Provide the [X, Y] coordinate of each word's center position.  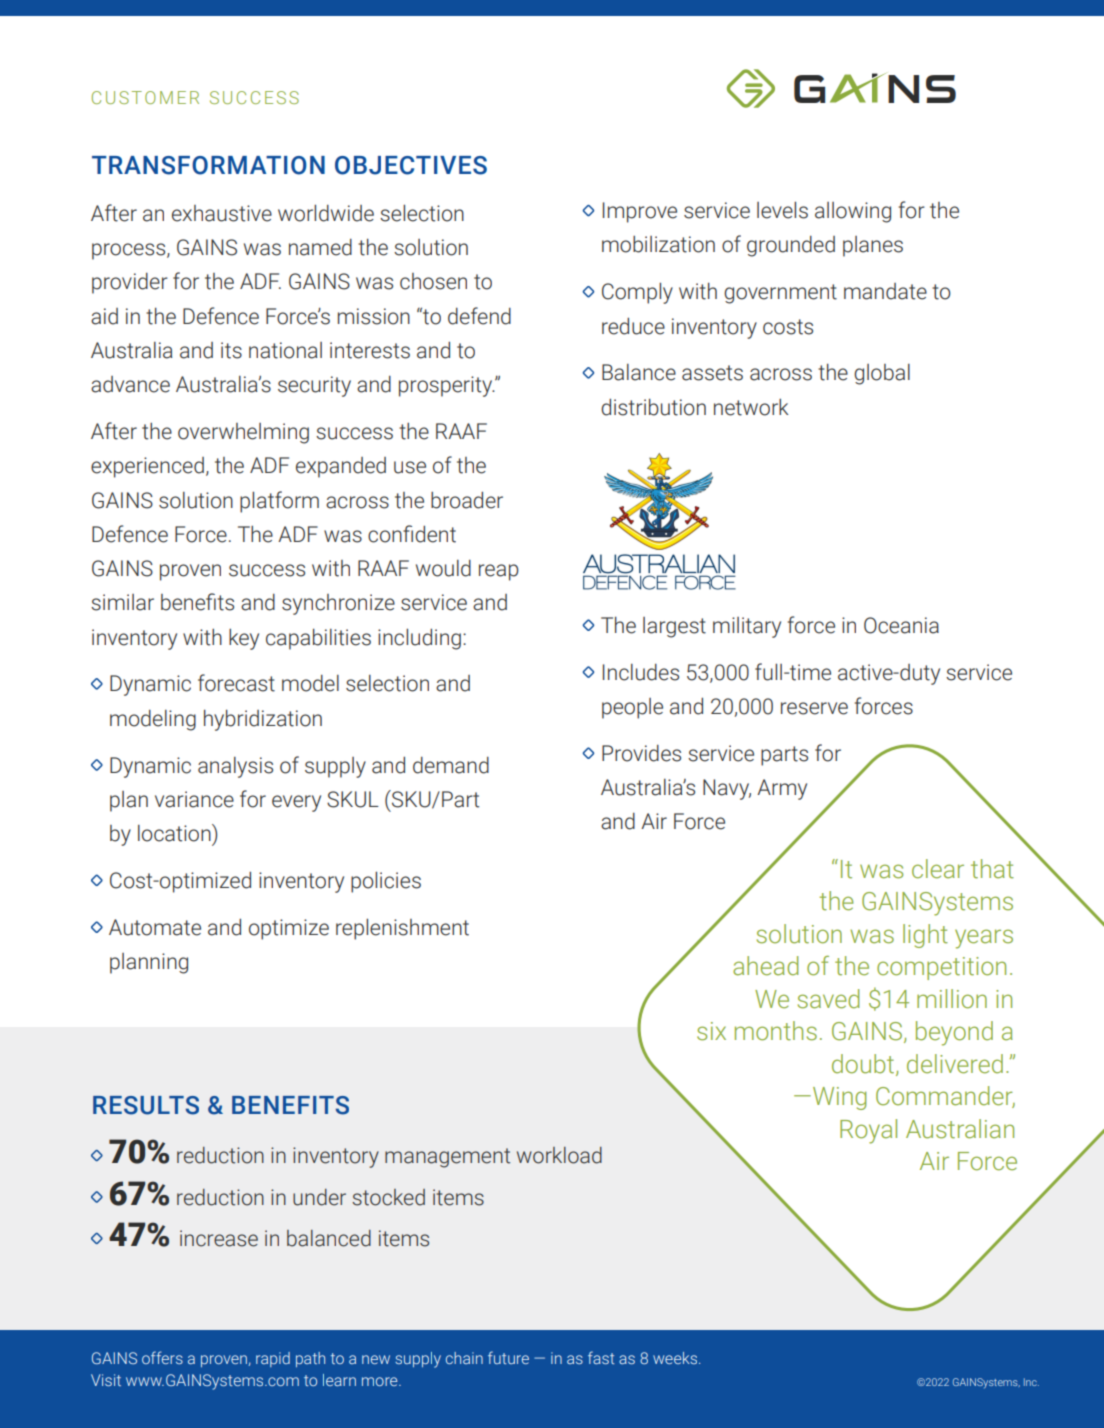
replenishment [402, 929]
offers [162, 1357]
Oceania [901, 625]
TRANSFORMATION [208, 165]
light [925, 936]
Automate [155, 927]
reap [499, 572]
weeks [676, 1358]
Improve [640, 212]
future [508, 1357]
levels [782, 210]
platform [279, 502]
